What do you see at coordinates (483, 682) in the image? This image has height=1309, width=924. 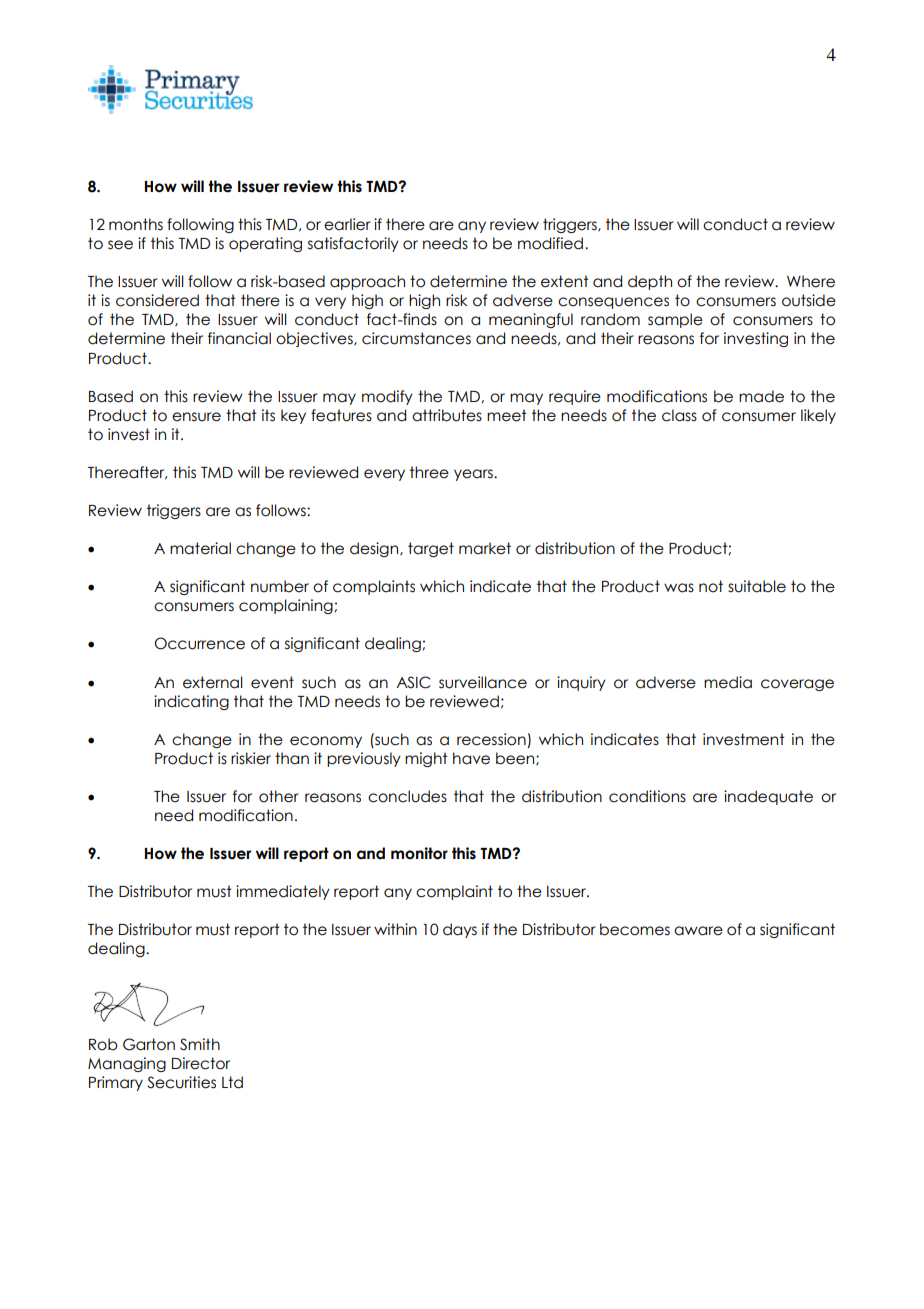 I see `surveillance` at bounding box center [483, 682].
